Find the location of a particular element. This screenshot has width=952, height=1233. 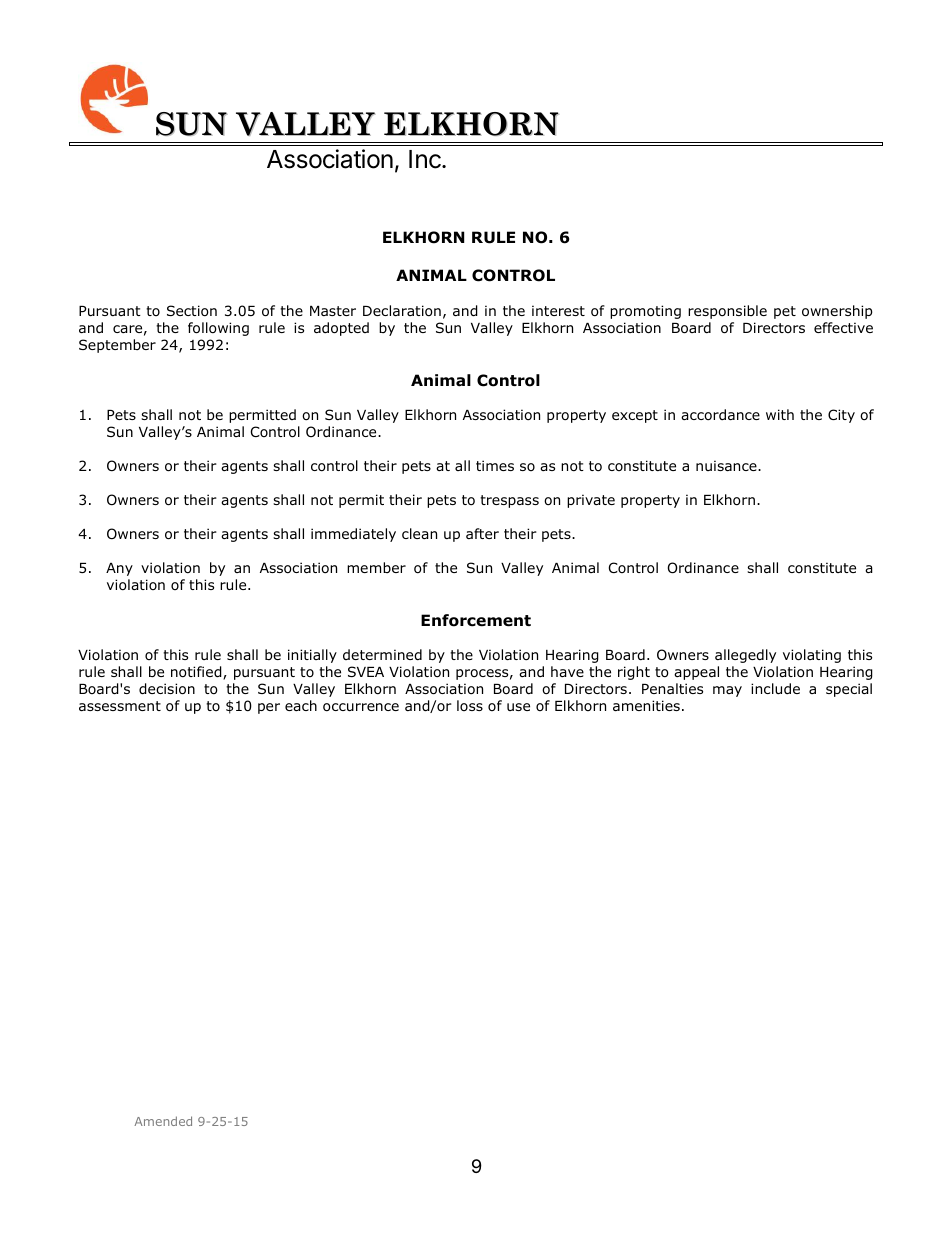

include is located at coordinates (775, 688).
